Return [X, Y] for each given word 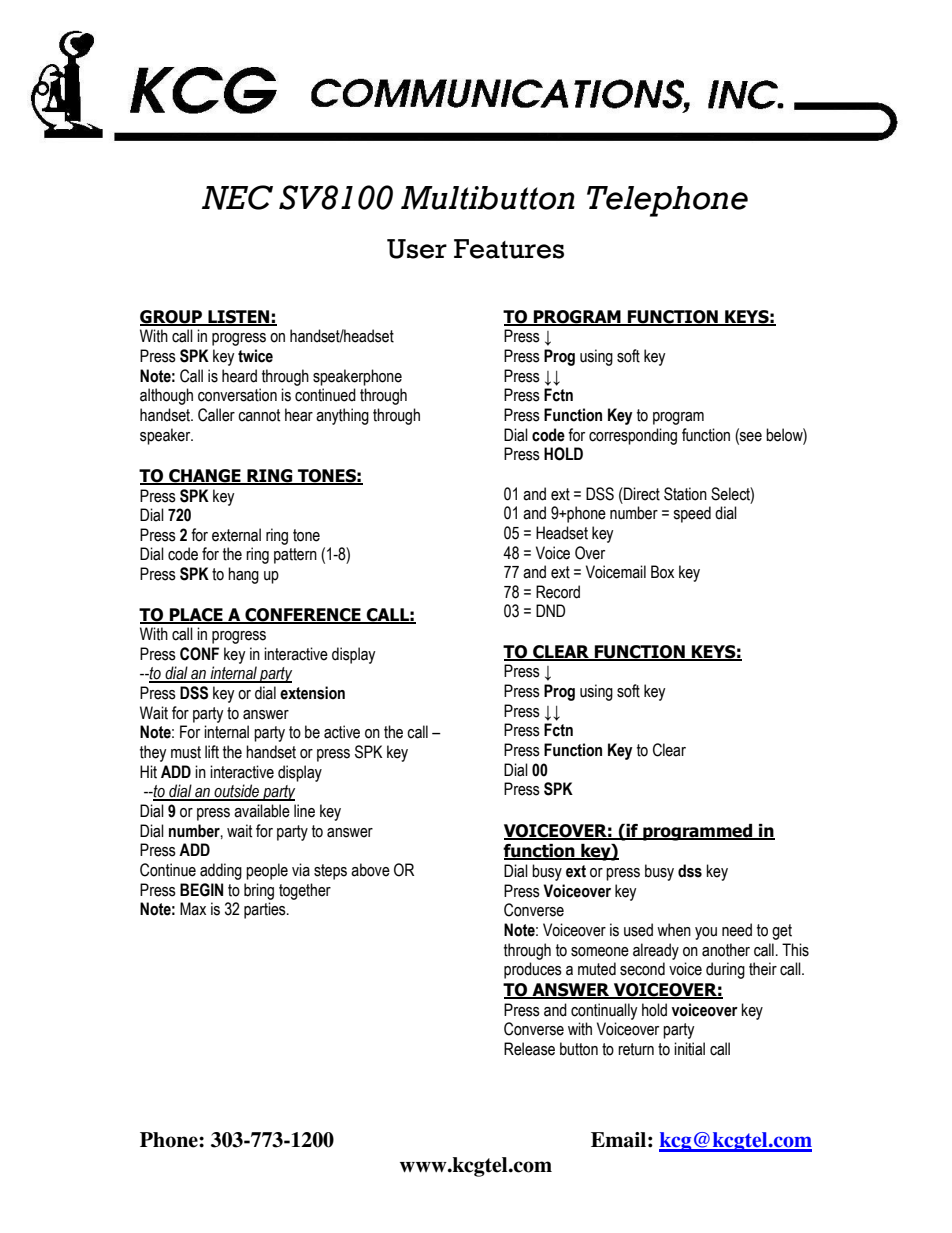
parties [266, 910]
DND [550, 610]
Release [529, 1049]
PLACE [196, 615]
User [417, 249]
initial [689, 1049]
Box [662, 572]
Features [509, 249]
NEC [237, 197]
